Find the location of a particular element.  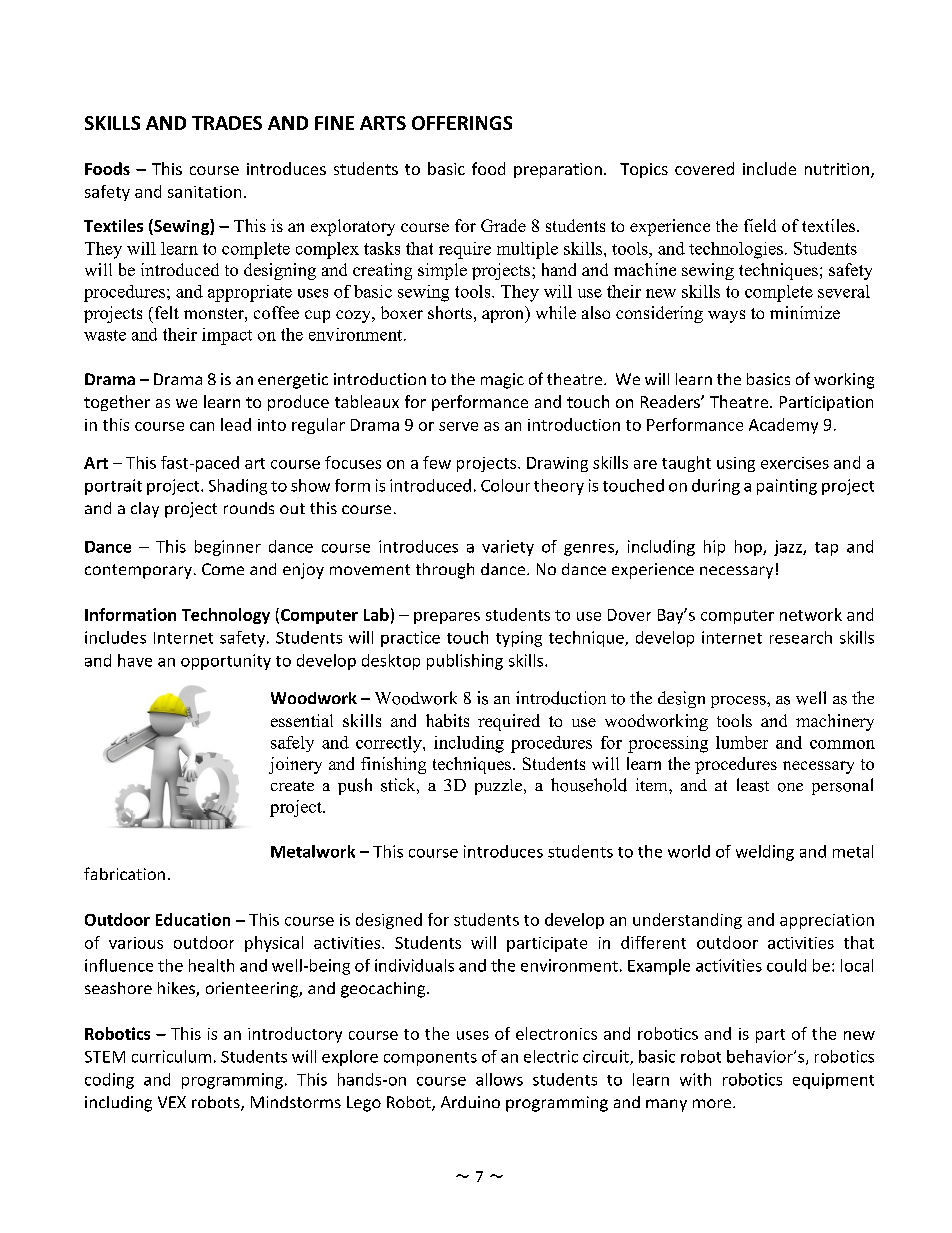

Technology is located at coordinates (226, 616).
